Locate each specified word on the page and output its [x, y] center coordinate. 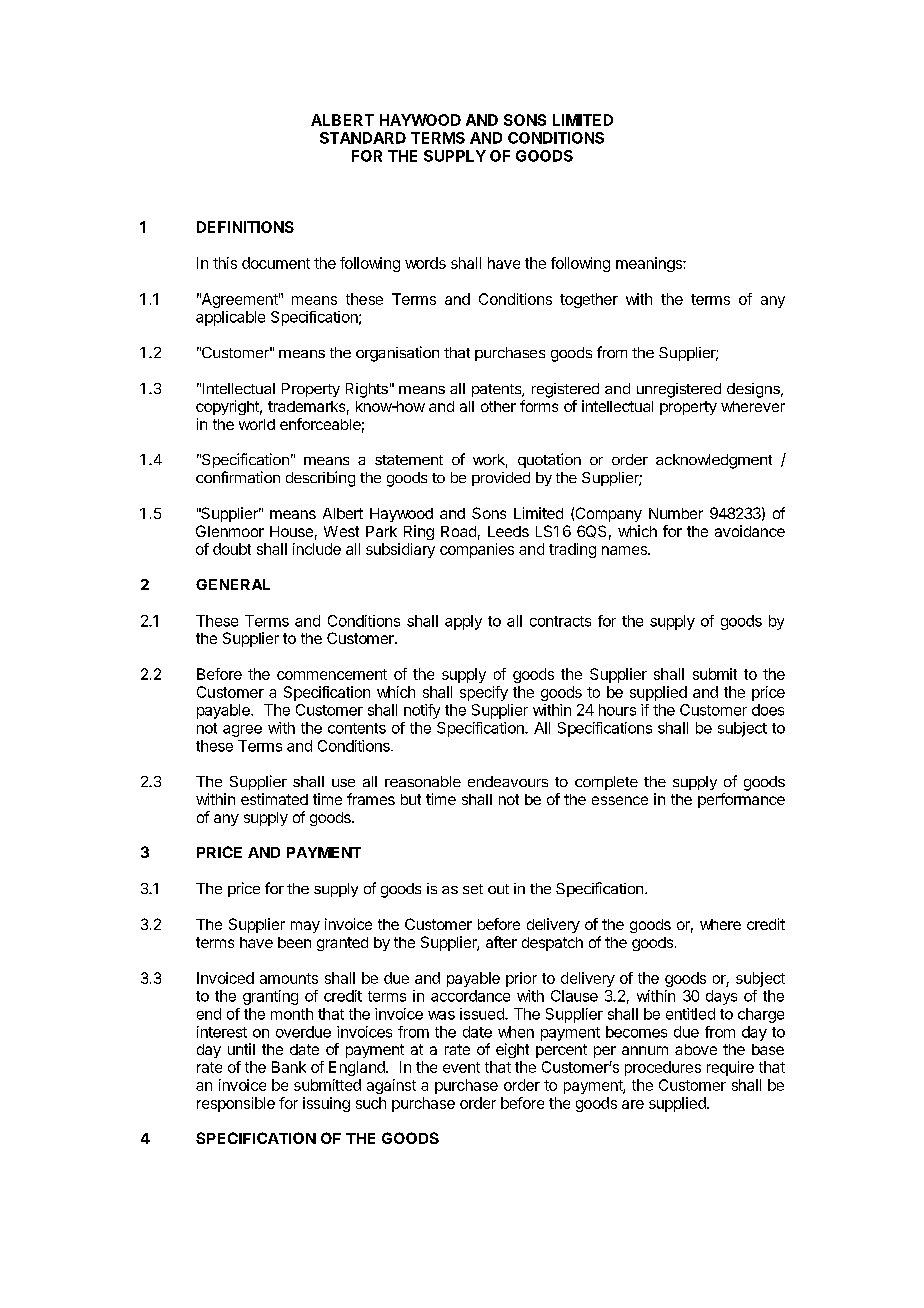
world [257, 424]
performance [741, 800]
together [589, 300]
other [498, 406]
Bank [289, 1067]
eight [512, 1050]
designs [754, 390]
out [498, 889]
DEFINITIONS [245, 227]
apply [463, 622]
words [425, 263]
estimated [274, 799]
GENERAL [233, 584]
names [625, 550]
